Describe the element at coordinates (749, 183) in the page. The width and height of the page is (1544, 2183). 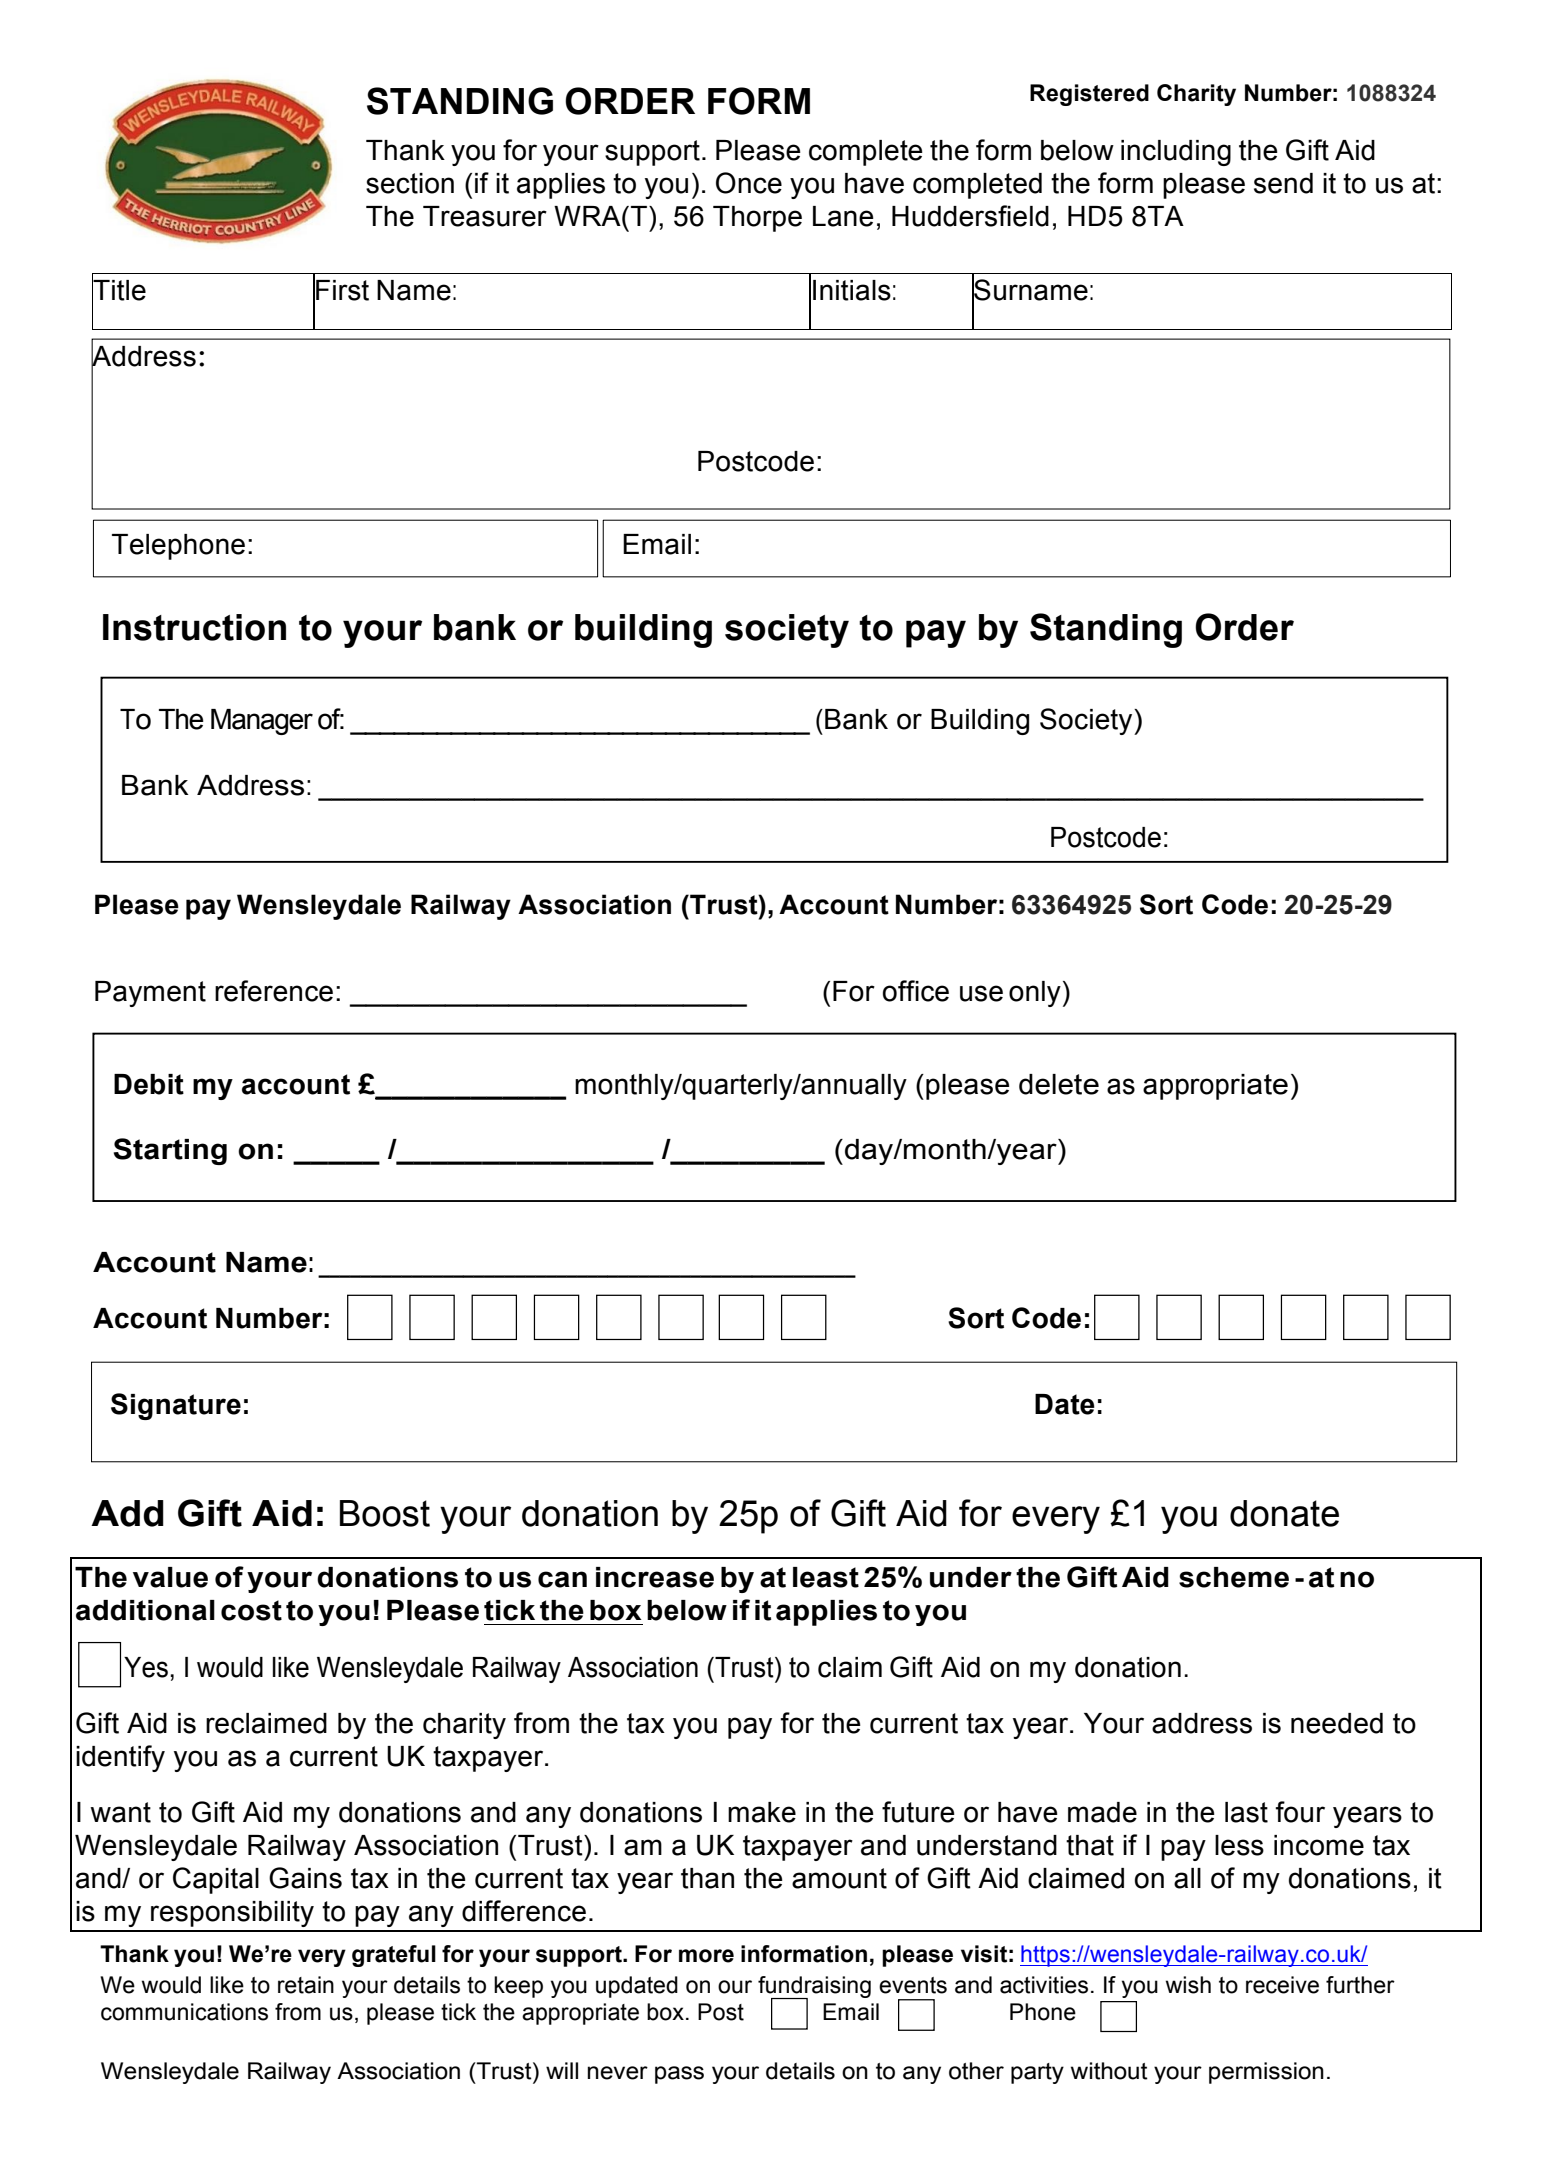
I see `Once` at that location.
